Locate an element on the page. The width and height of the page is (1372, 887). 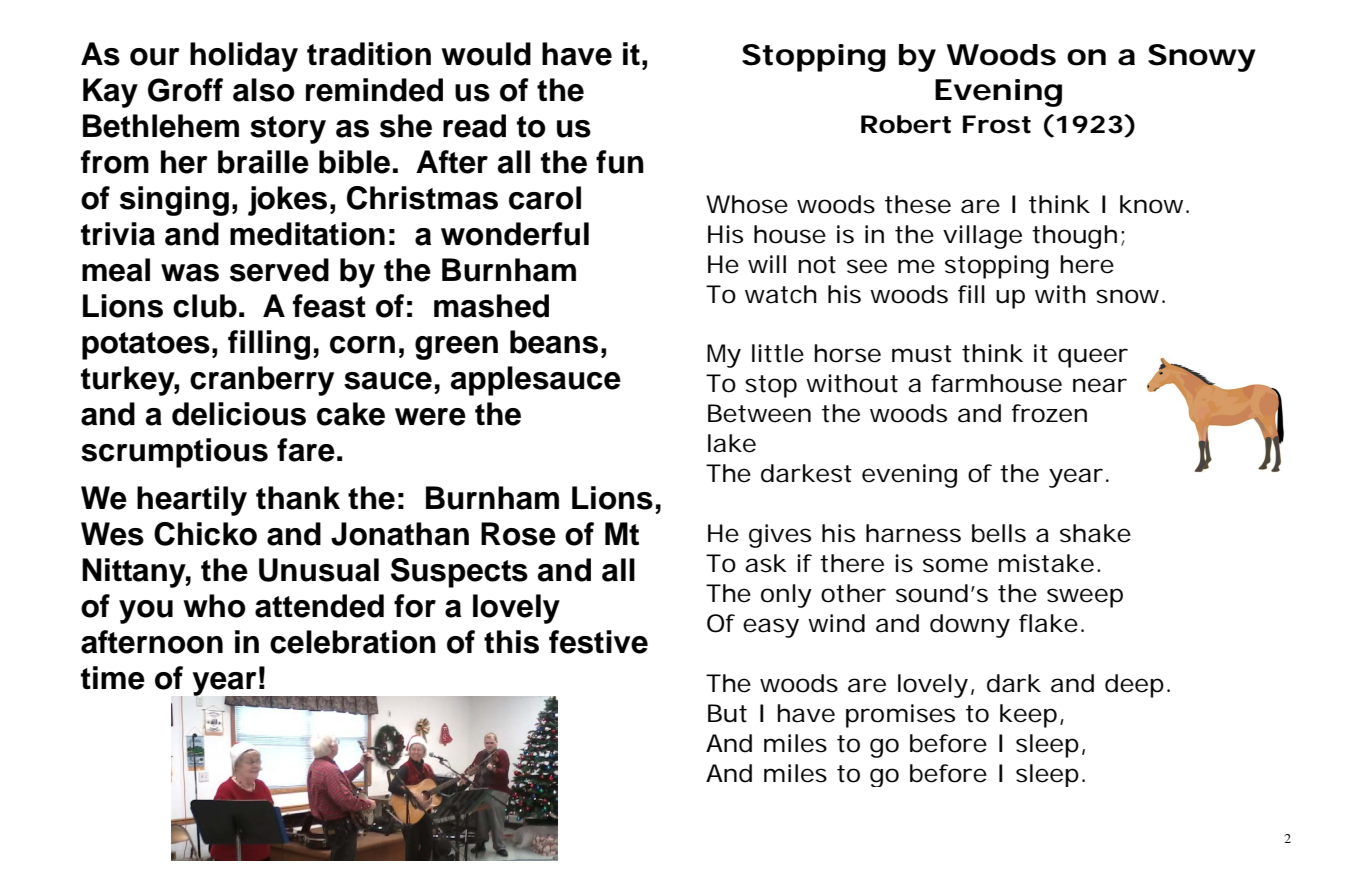
heartily is located at coordinates (192, 501).
